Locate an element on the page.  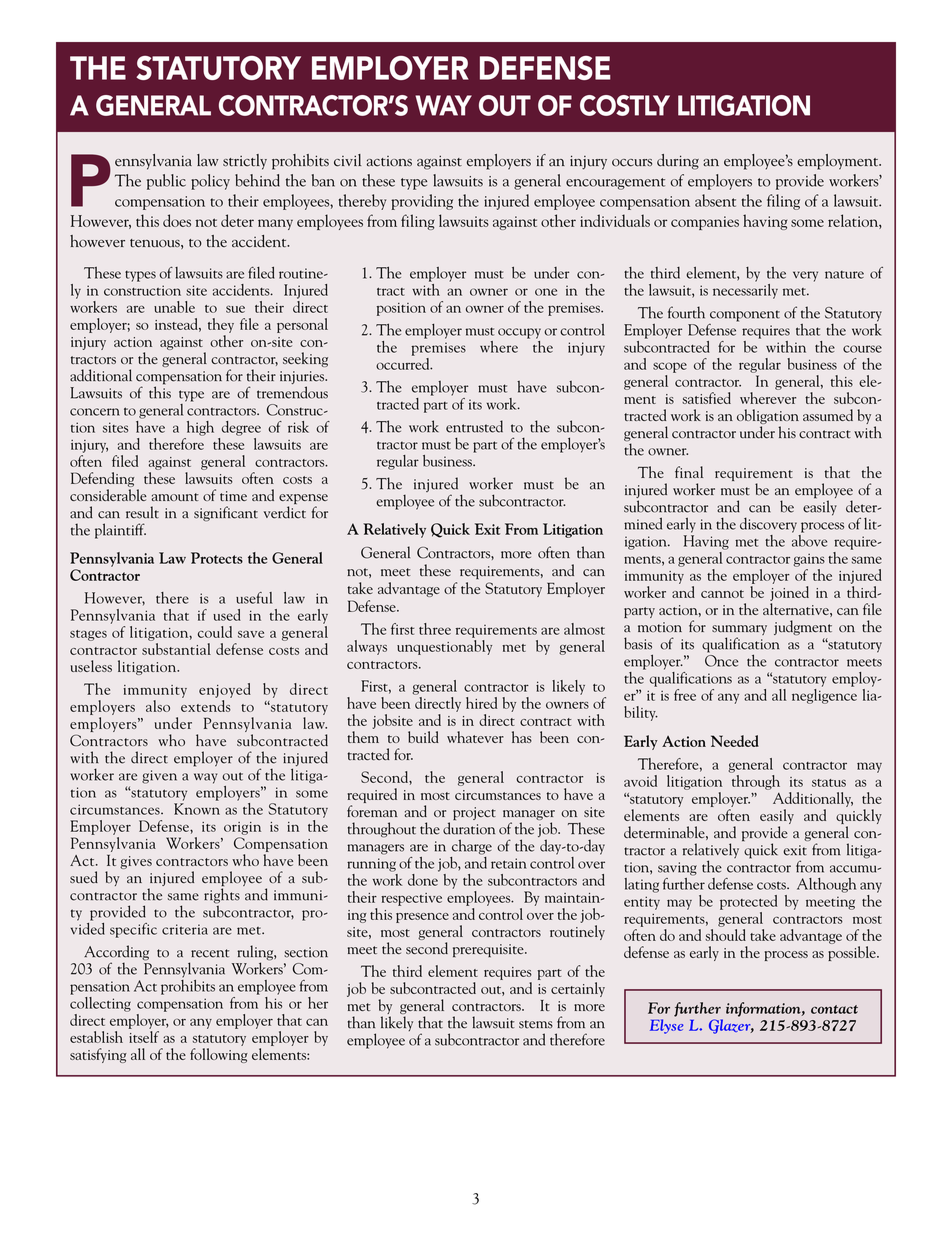
contact is located at coordinates (834, 1009).
